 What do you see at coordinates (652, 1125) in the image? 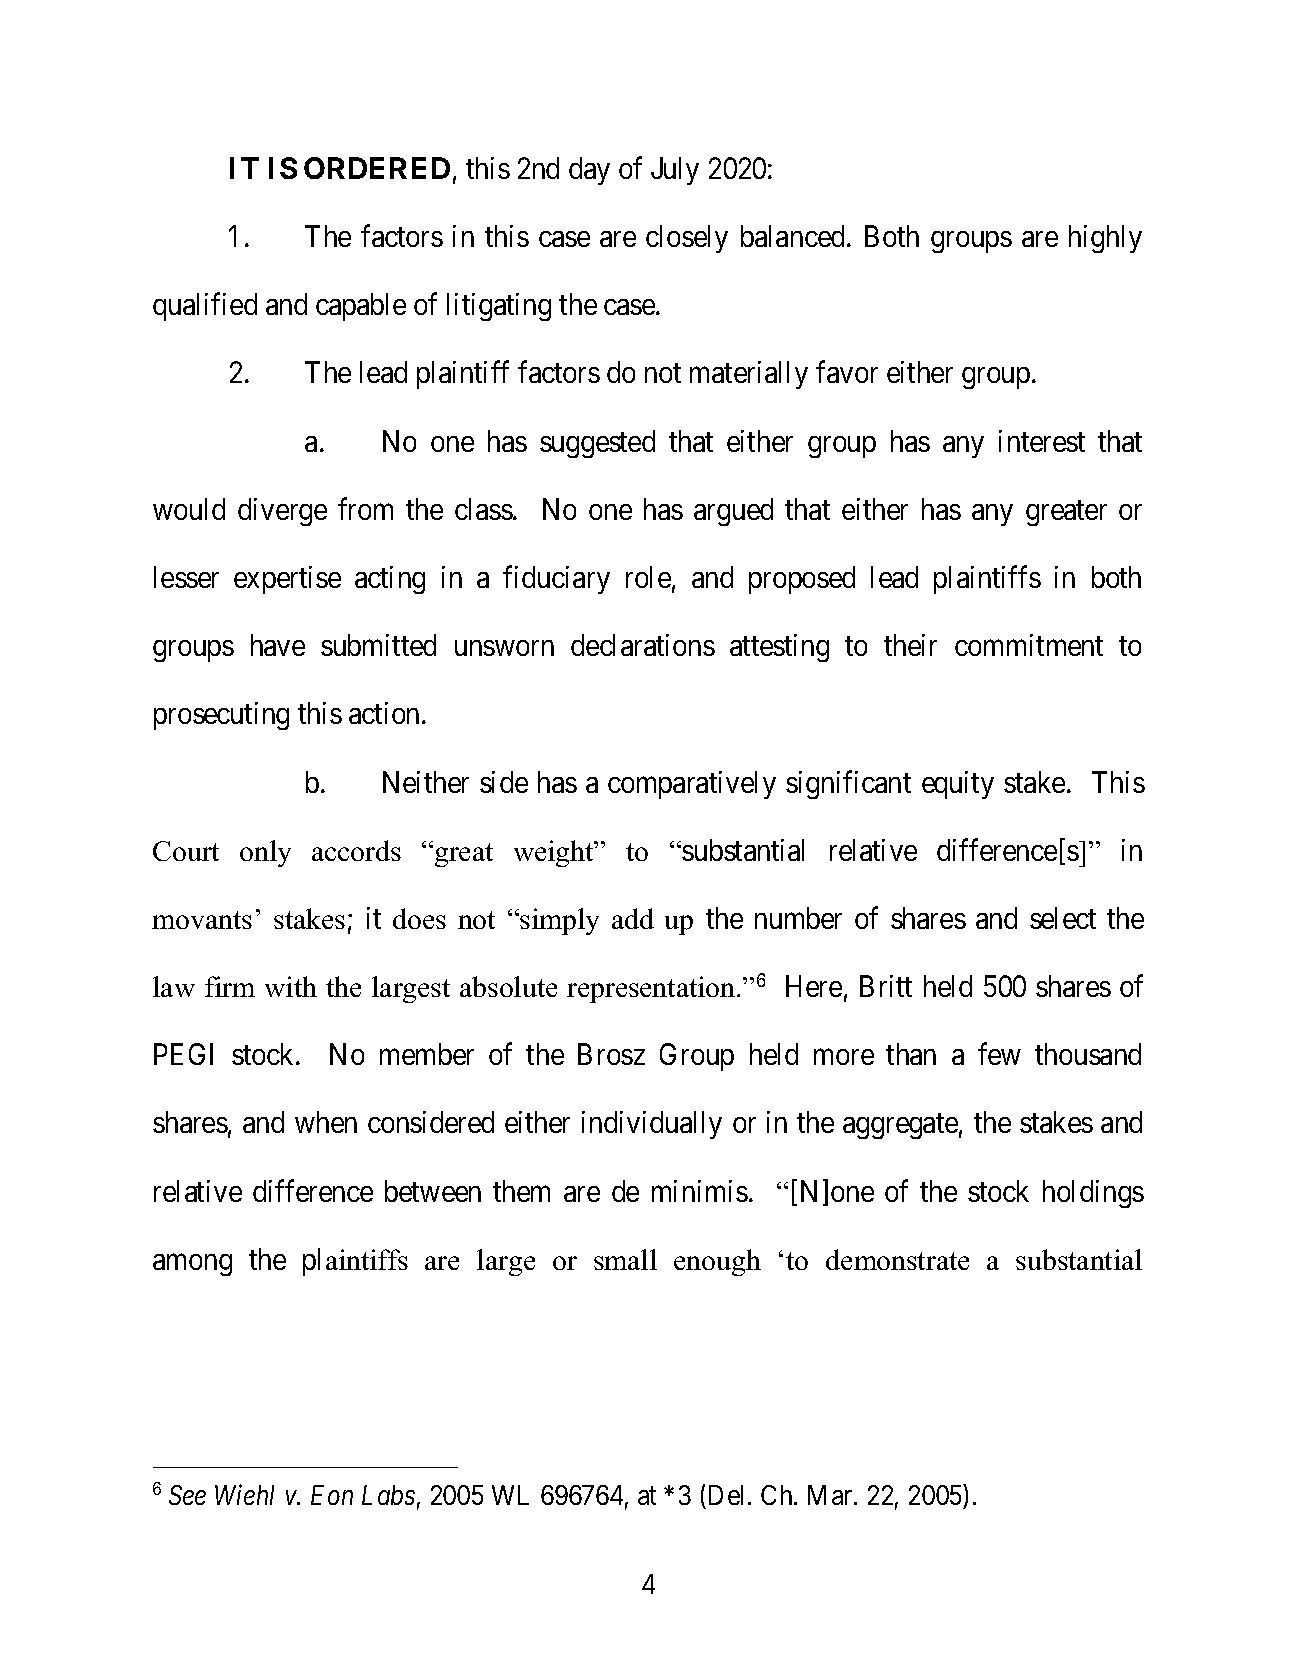
I see `individually` at bounding box center [652, 1125].
